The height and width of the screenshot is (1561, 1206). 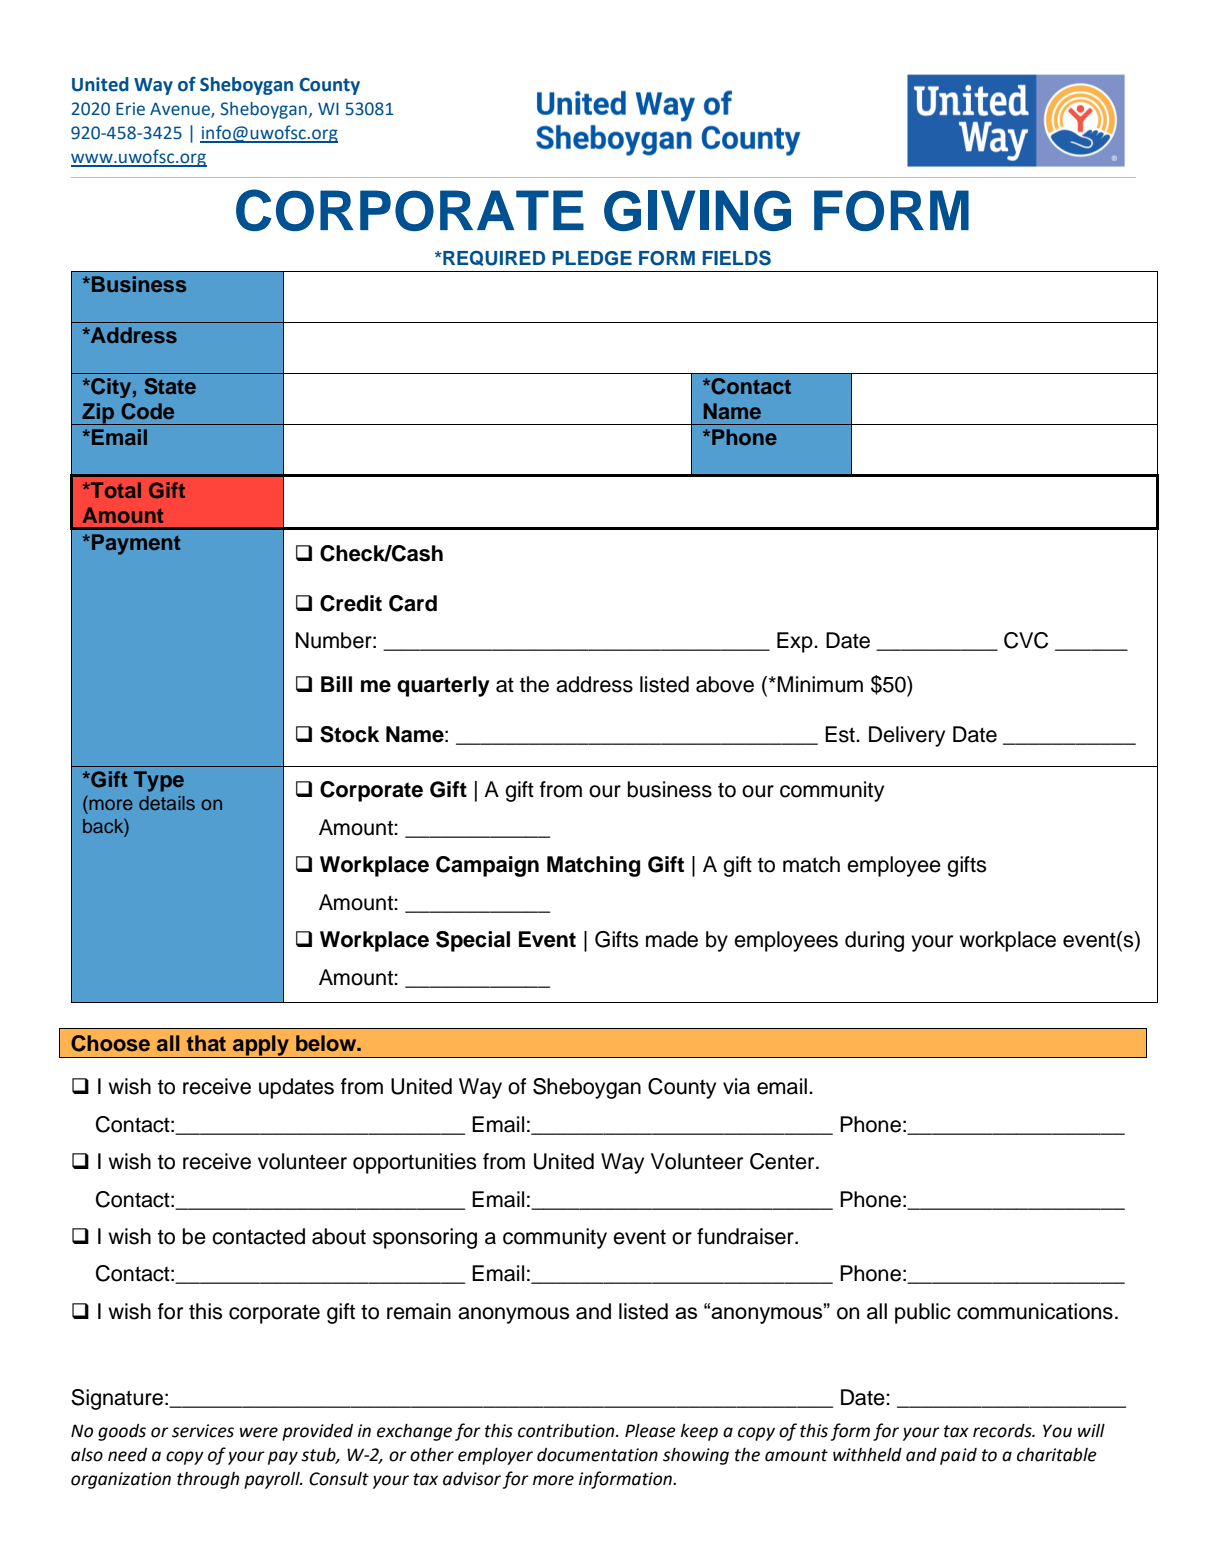 I want to click on services, so click(x=203, y=1431).
